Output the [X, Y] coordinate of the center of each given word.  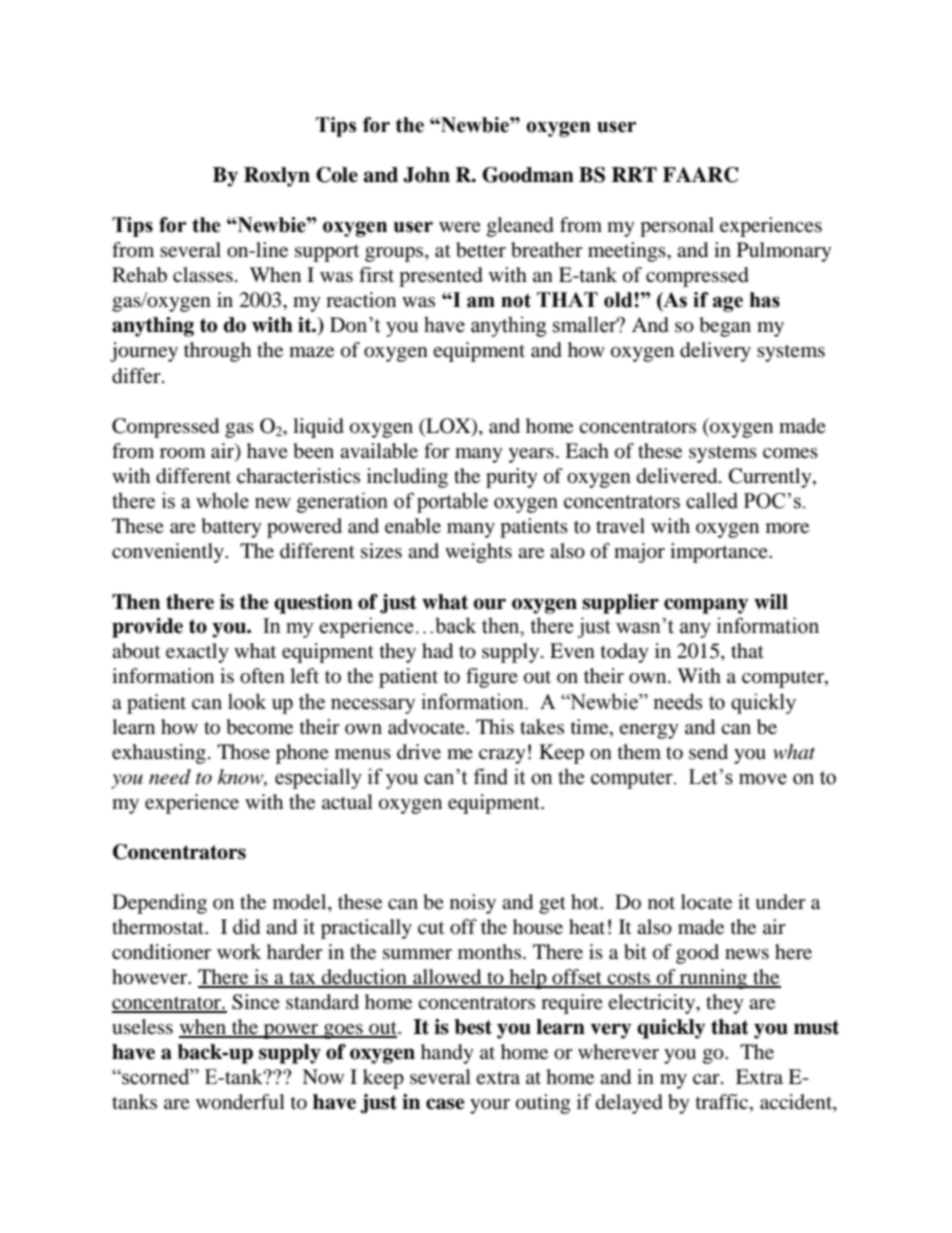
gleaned [520, 227]
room [183, 453]
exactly [197, 653]
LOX [448, 427]
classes [203, 275]
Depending [159, 904]
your [490, 1106]
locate [706, 902]
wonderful [240, 1102]
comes [790, 453]
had [437, 651]
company [706, 606]
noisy [473, 904]
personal [677, 227]
